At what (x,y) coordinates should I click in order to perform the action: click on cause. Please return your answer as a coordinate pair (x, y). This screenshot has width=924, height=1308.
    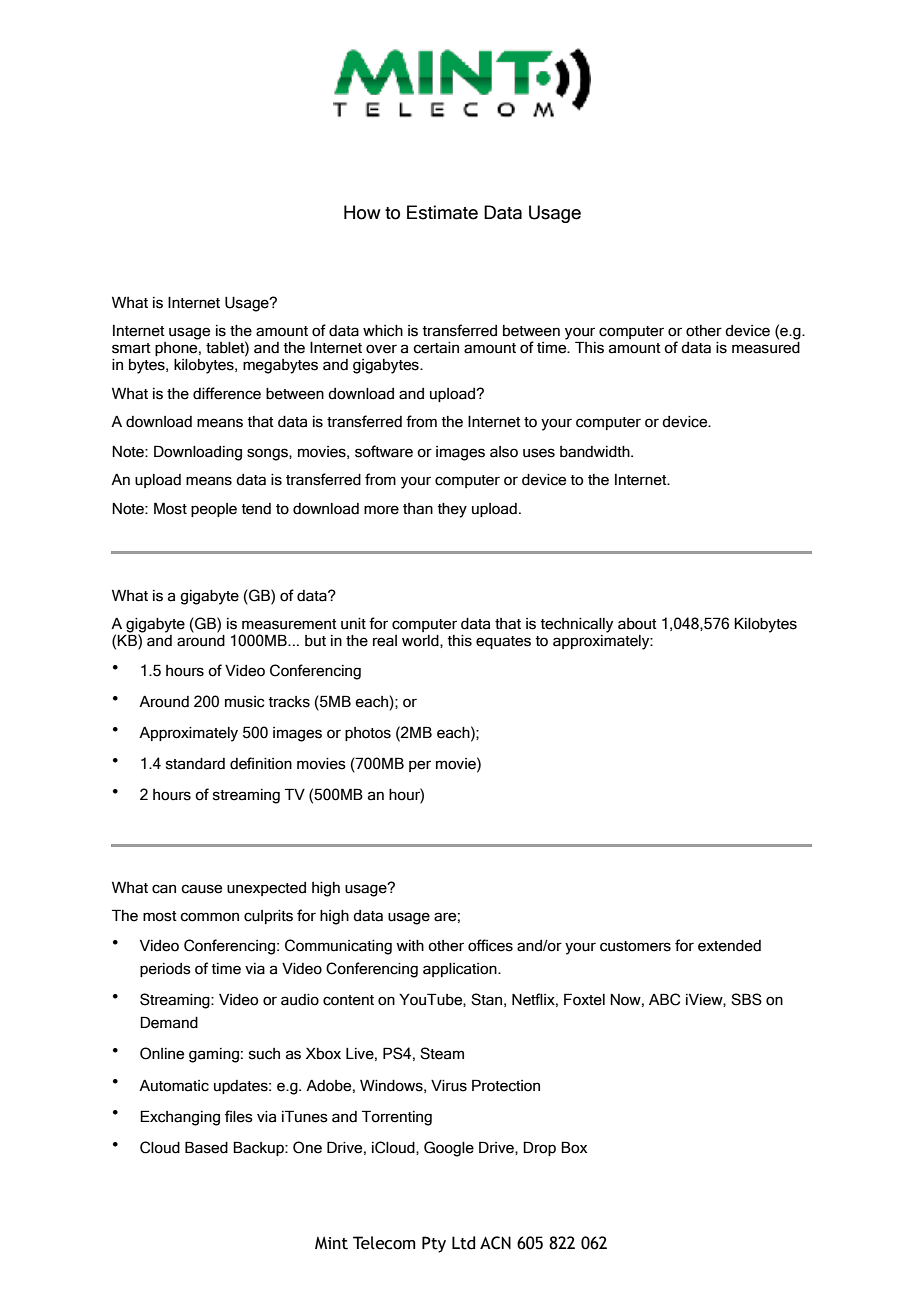
    Looking at the image, I should click on (201, 889).
